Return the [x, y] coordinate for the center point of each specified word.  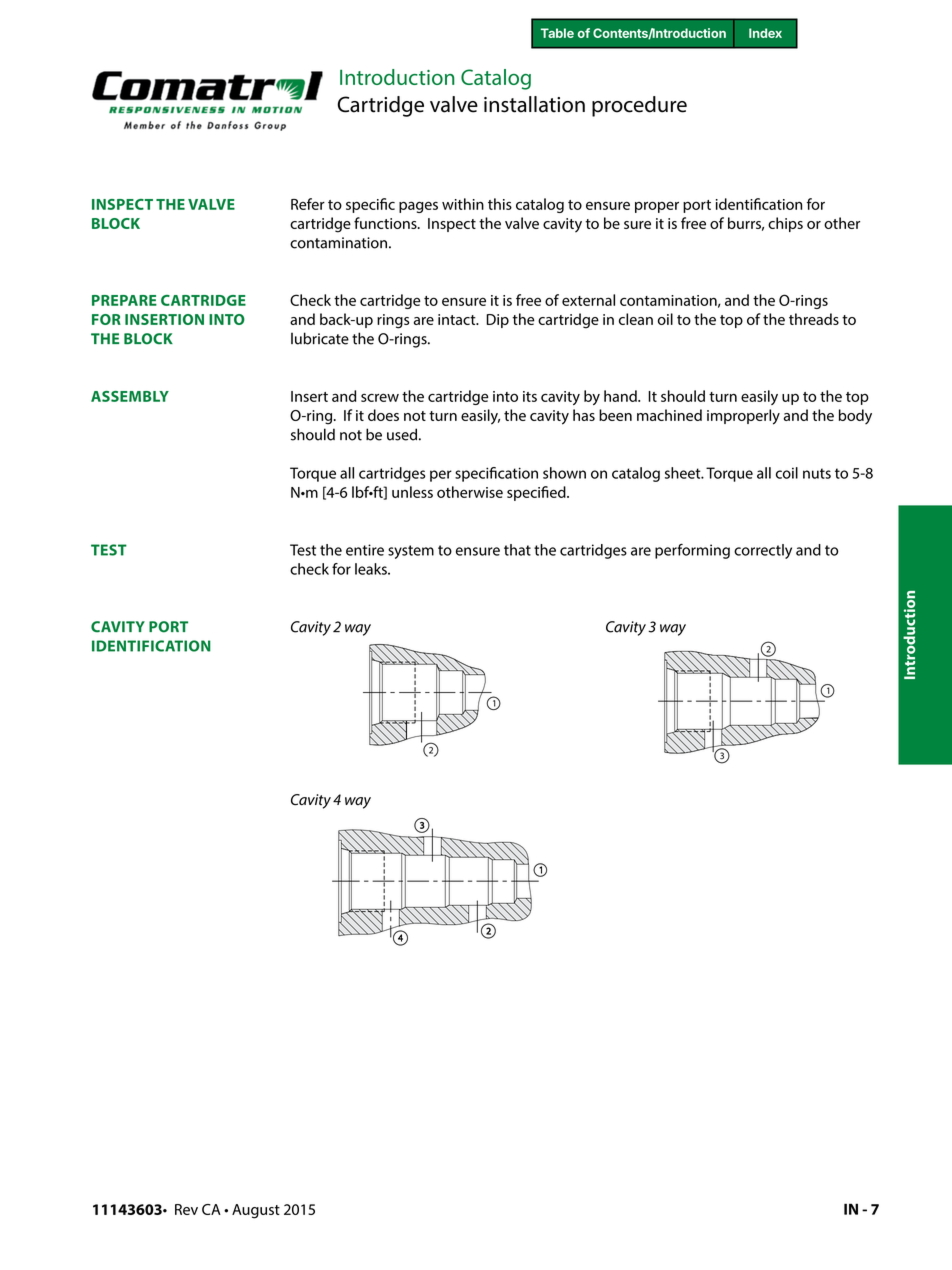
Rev [186, 1209]
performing [692, 551]
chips [785, 224]
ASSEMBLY [130, 396]
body [855, 416]
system [411, 552]
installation [534, 104]
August [256, 1211]
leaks [372, 569]
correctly [763, 551]
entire [365, 550]
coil [787, 473]
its [530, 396]
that [517, 550]
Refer [308, 204]
